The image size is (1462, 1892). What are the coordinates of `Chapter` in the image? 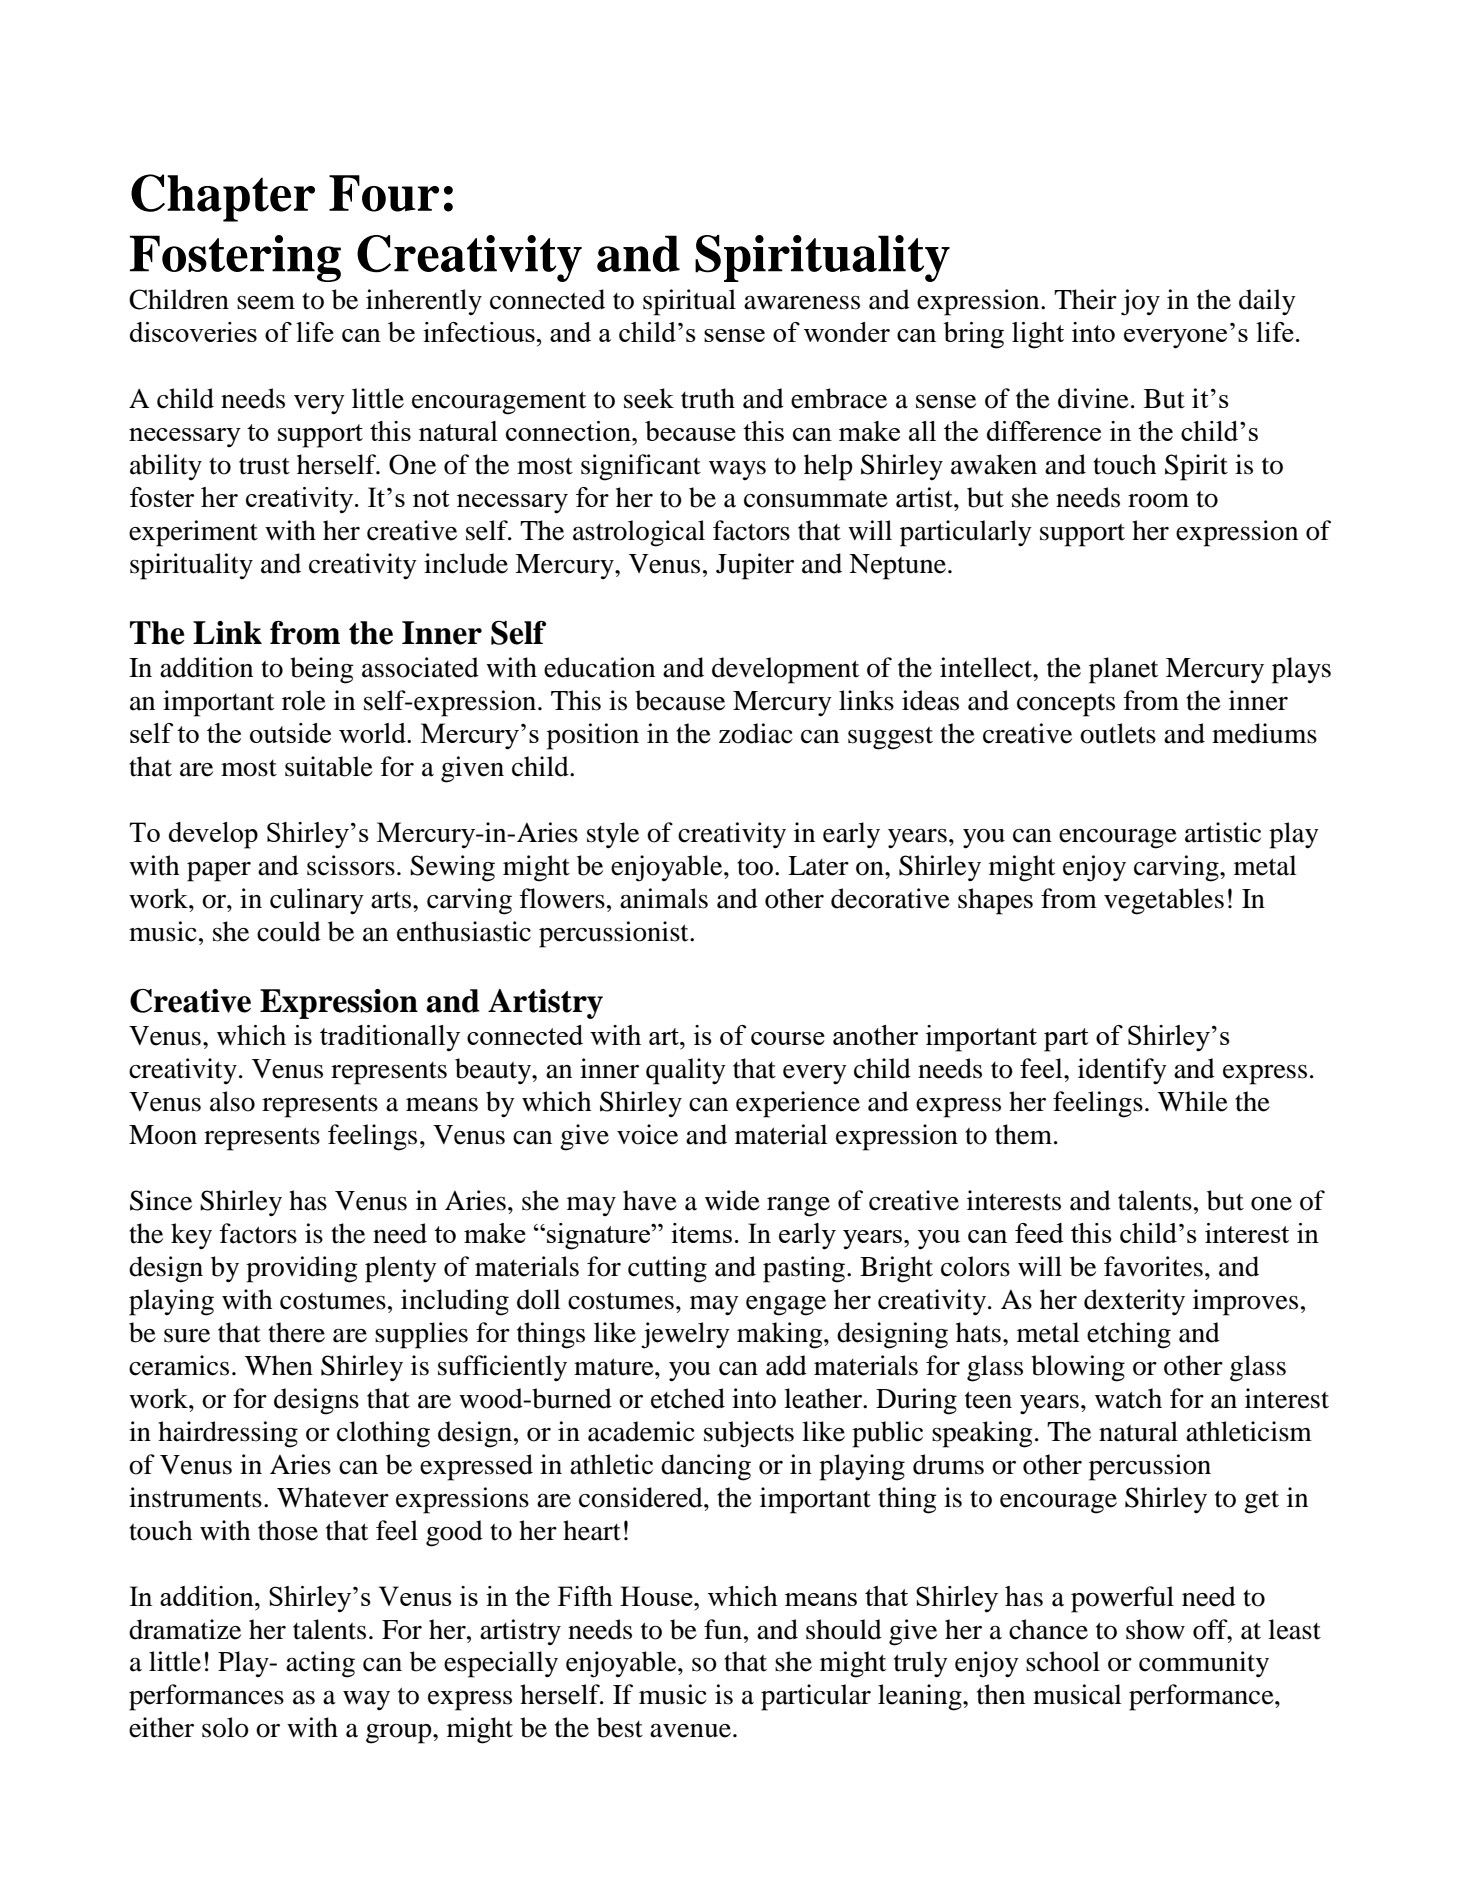 It's located at (223, 198).
